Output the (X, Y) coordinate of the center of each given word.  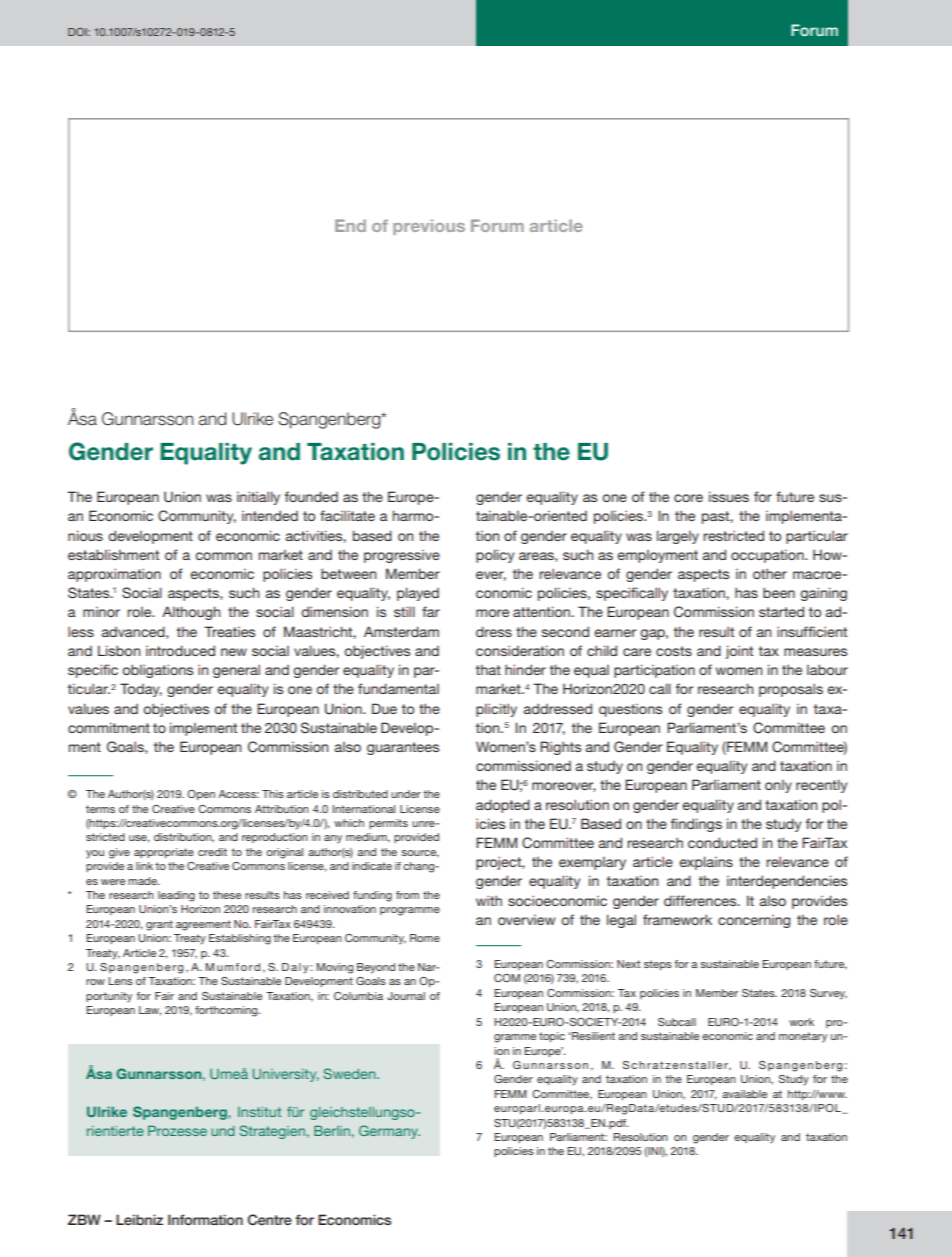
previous (429, 227)
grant (159, 925)
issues (729, 496)
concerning (754, 921)
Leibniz (139, 1219)
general (236, 671)
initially (258, 498)
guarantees (403, 748)
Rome (425, 938)
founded (311, 496)
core (688, 498)
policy (495, 556)
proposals (791, 690)
